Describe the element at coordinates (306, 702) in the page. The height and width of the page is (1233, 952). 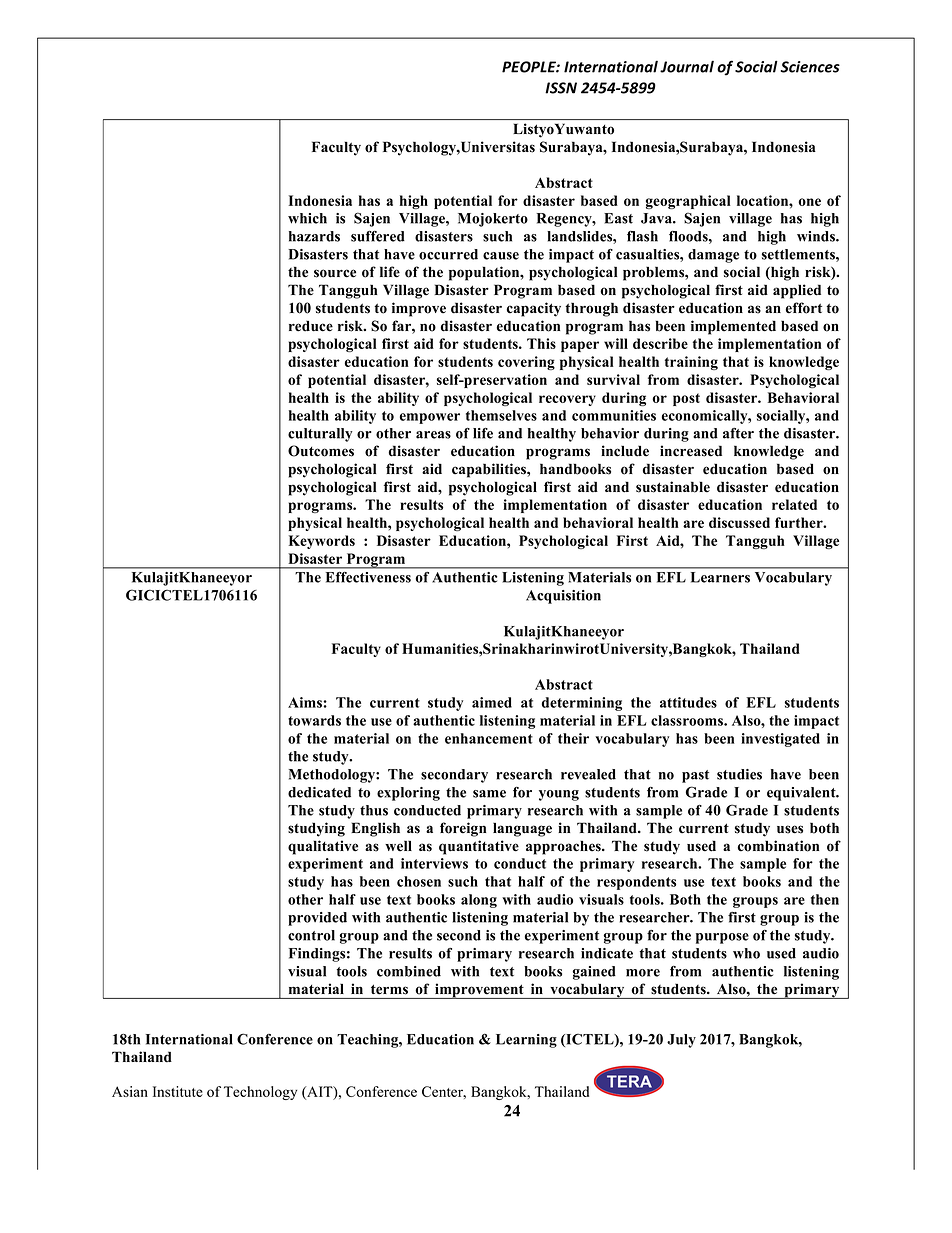
I see `Aims` at that location.
